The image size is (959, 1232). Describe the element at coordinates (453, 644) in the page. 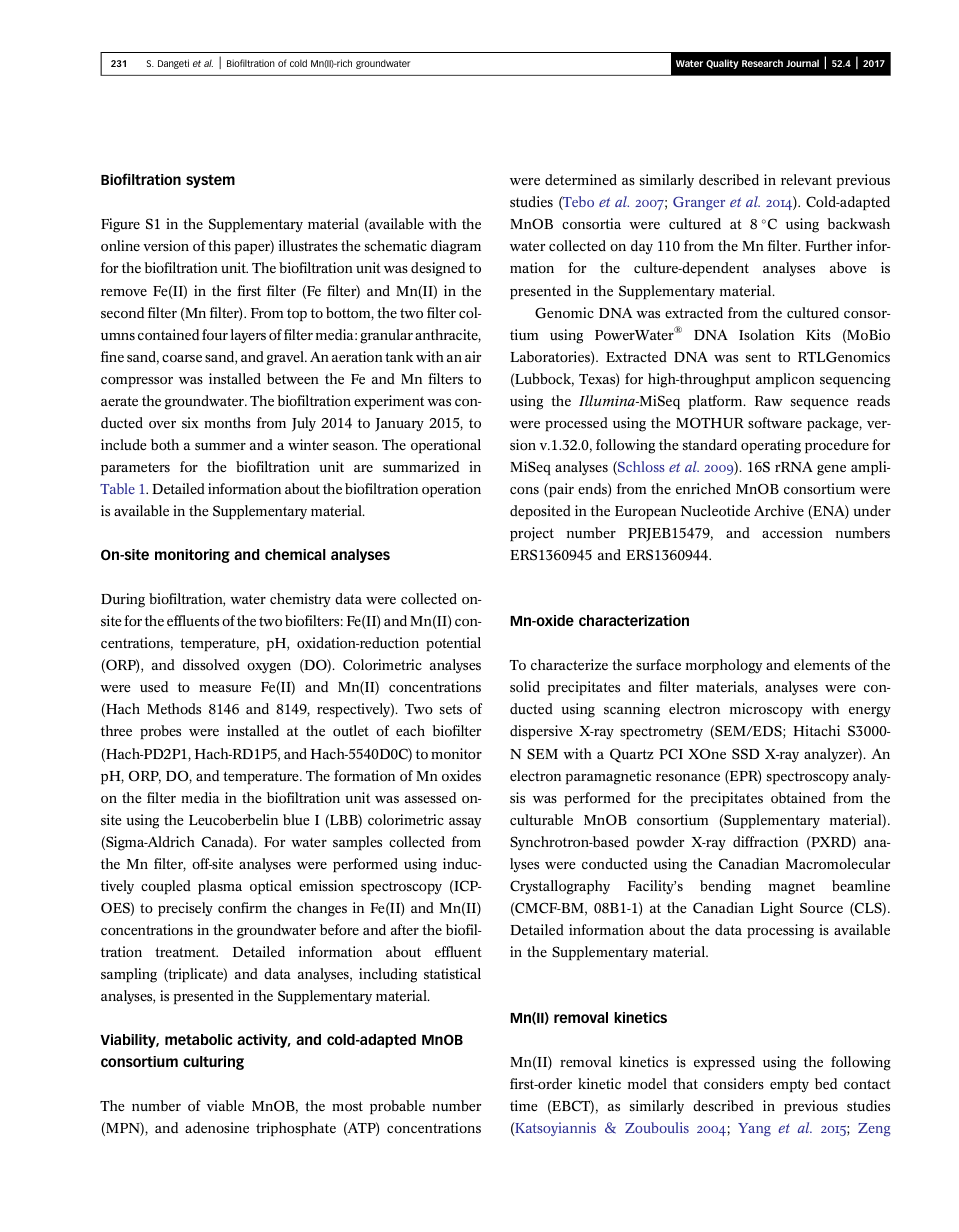

I see `potential` at that location.
